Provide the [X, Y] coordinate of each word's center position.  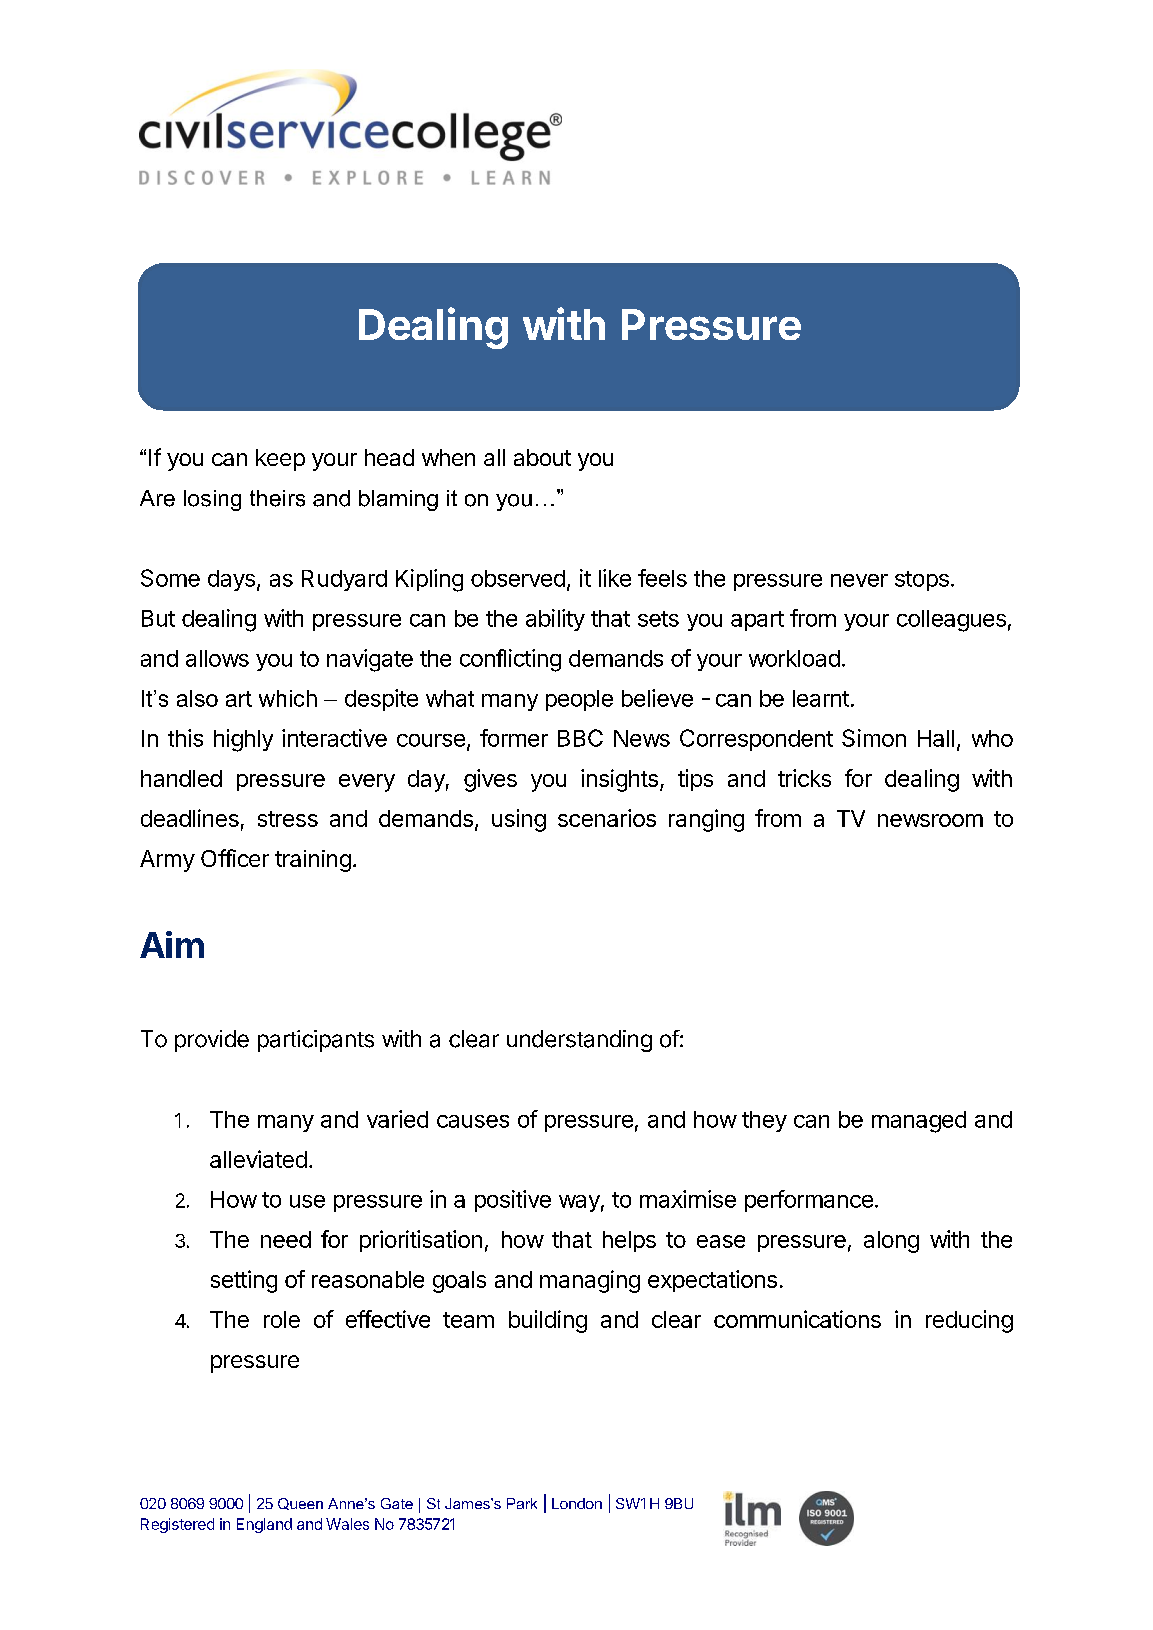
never [859, 580]
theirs [277, 498]
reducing [969, 1321]
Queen [300, 1504]
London [577, 1503]
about [542, 457]
